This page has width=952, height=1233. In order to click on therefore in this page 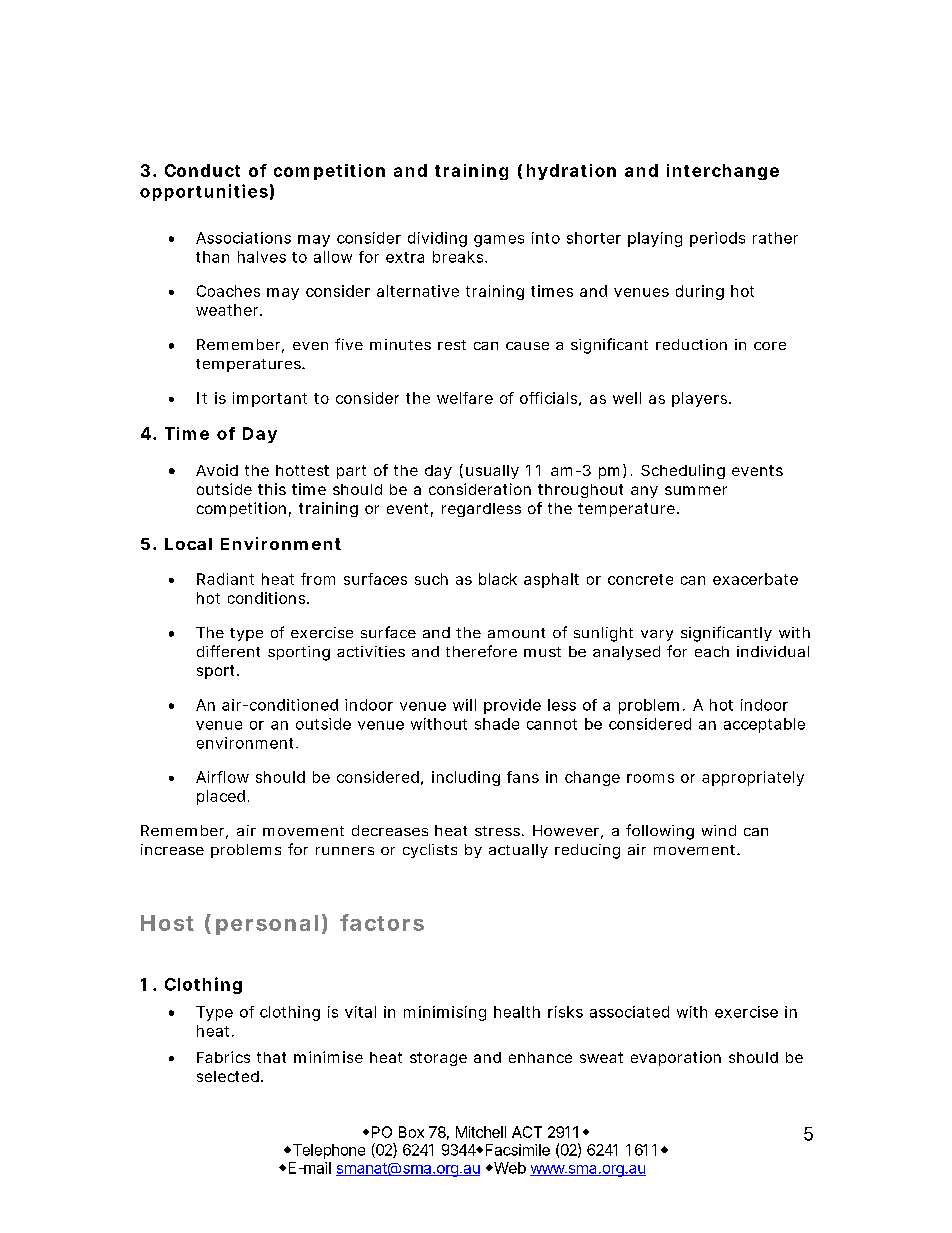, I will do `click(481, 651)`.
